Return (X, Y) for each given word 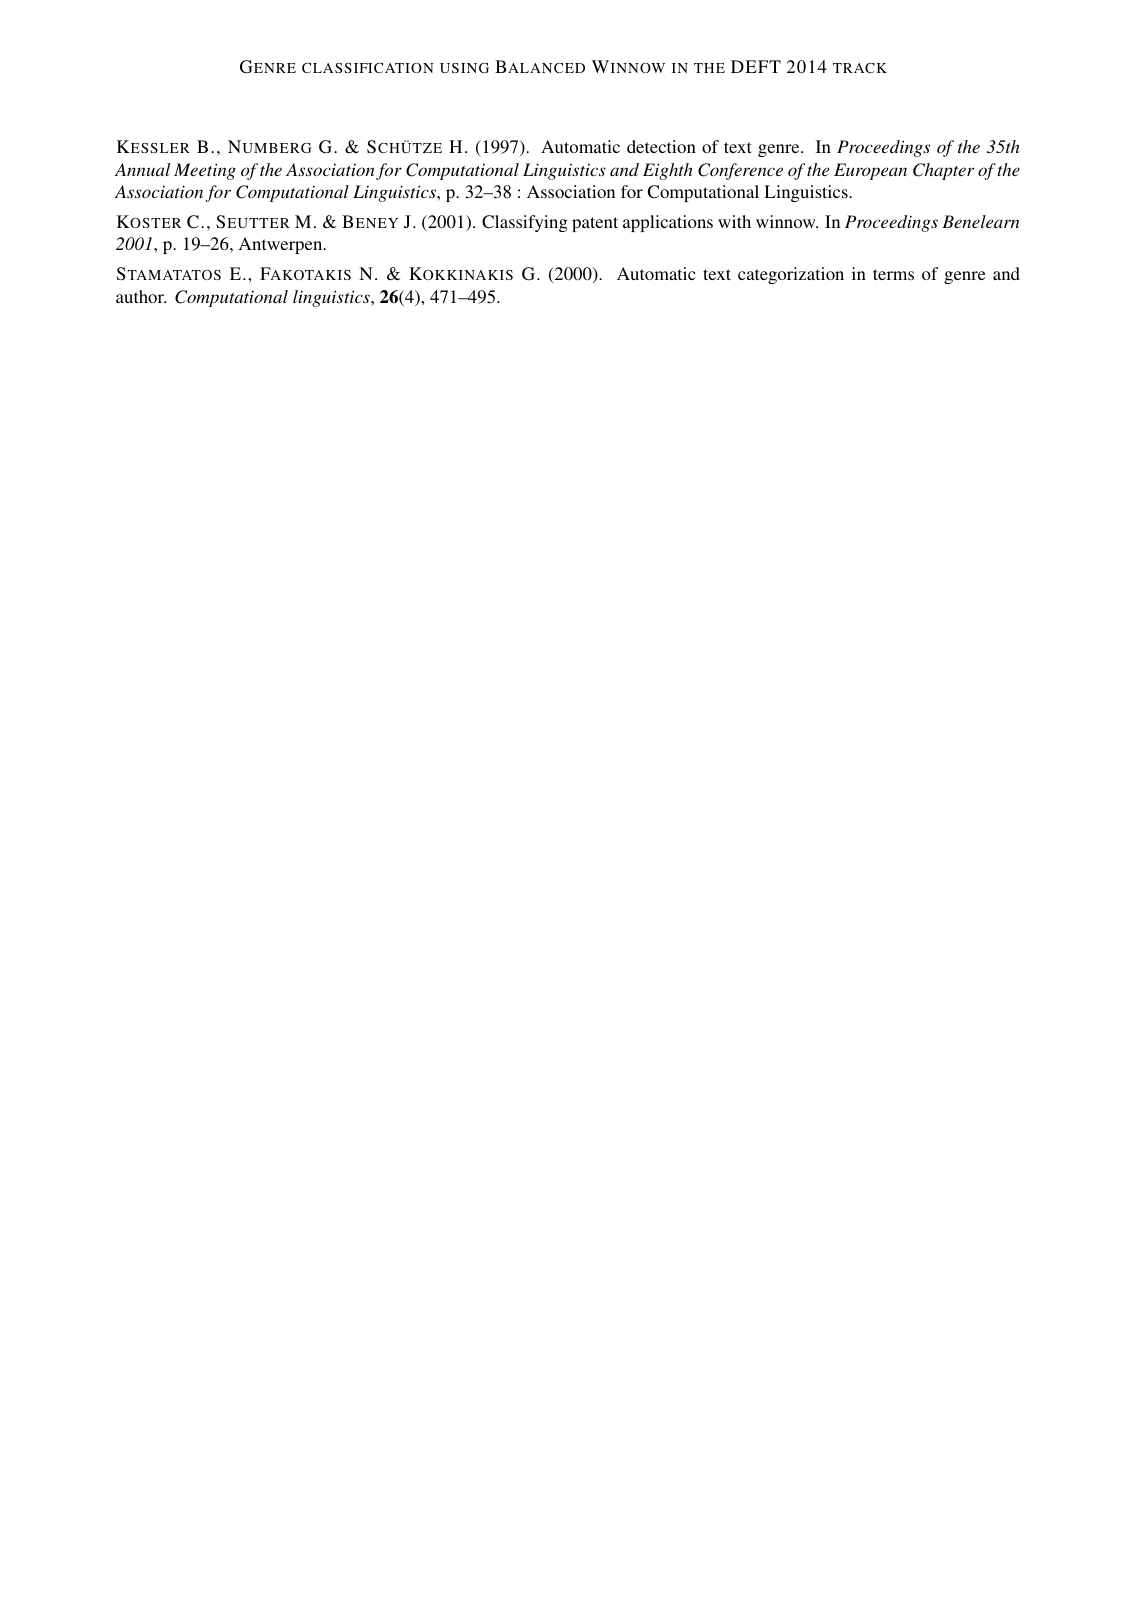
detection (661, 146)
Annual (142, 169)
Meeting (205, 171)
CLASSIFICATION (368, 68)
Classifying (525, 223)
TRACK (860, 68)
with (734, 221)
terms (893, 274)
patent (595, 224)
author (141, 296)
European (870, 171)
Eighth (667, 171)
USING (464, 68)
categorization (791, 275)
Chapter (943, 171)
